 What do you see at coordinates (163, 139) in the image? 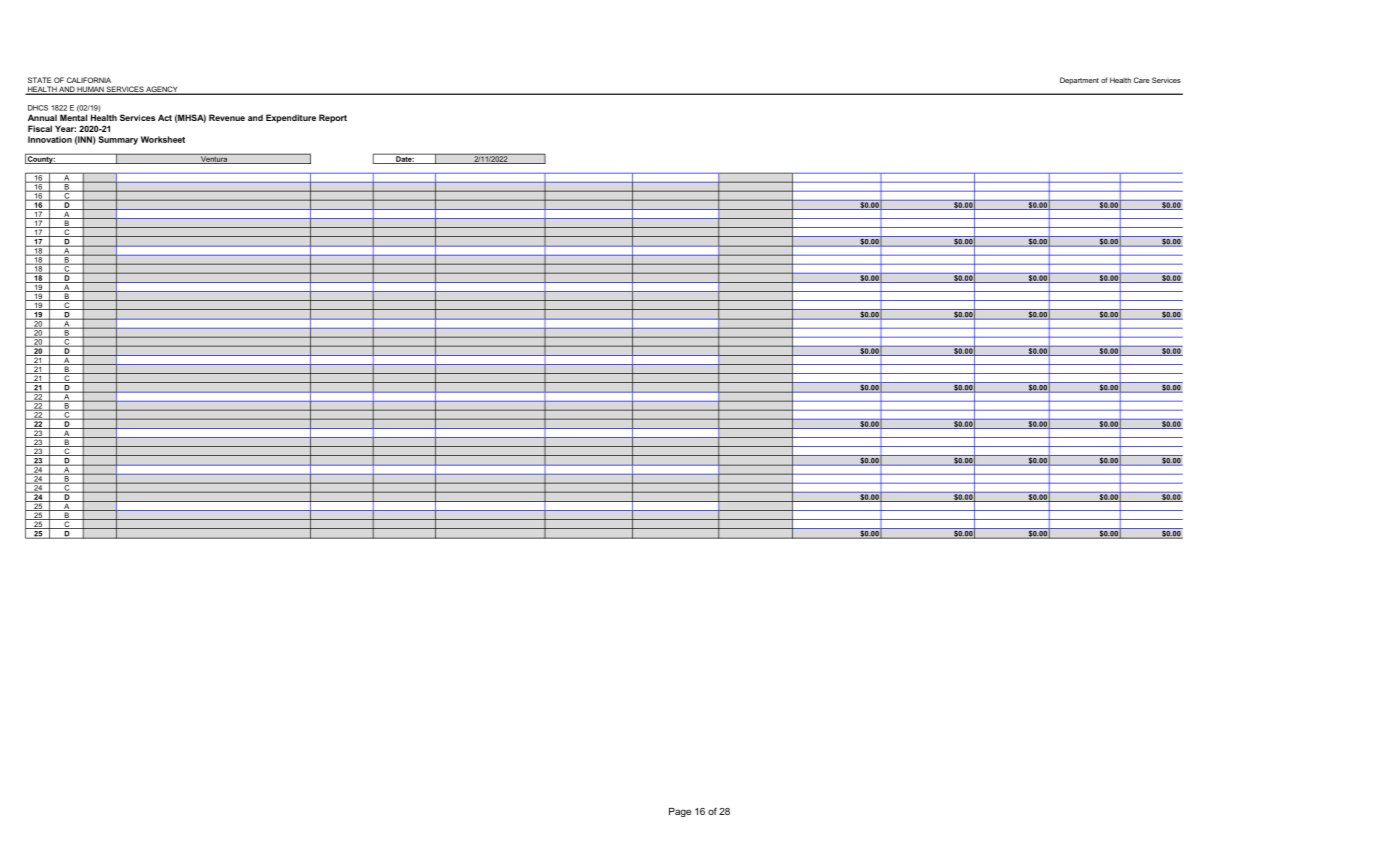
I see `Worksheet` at bounding box center [163, 139].
